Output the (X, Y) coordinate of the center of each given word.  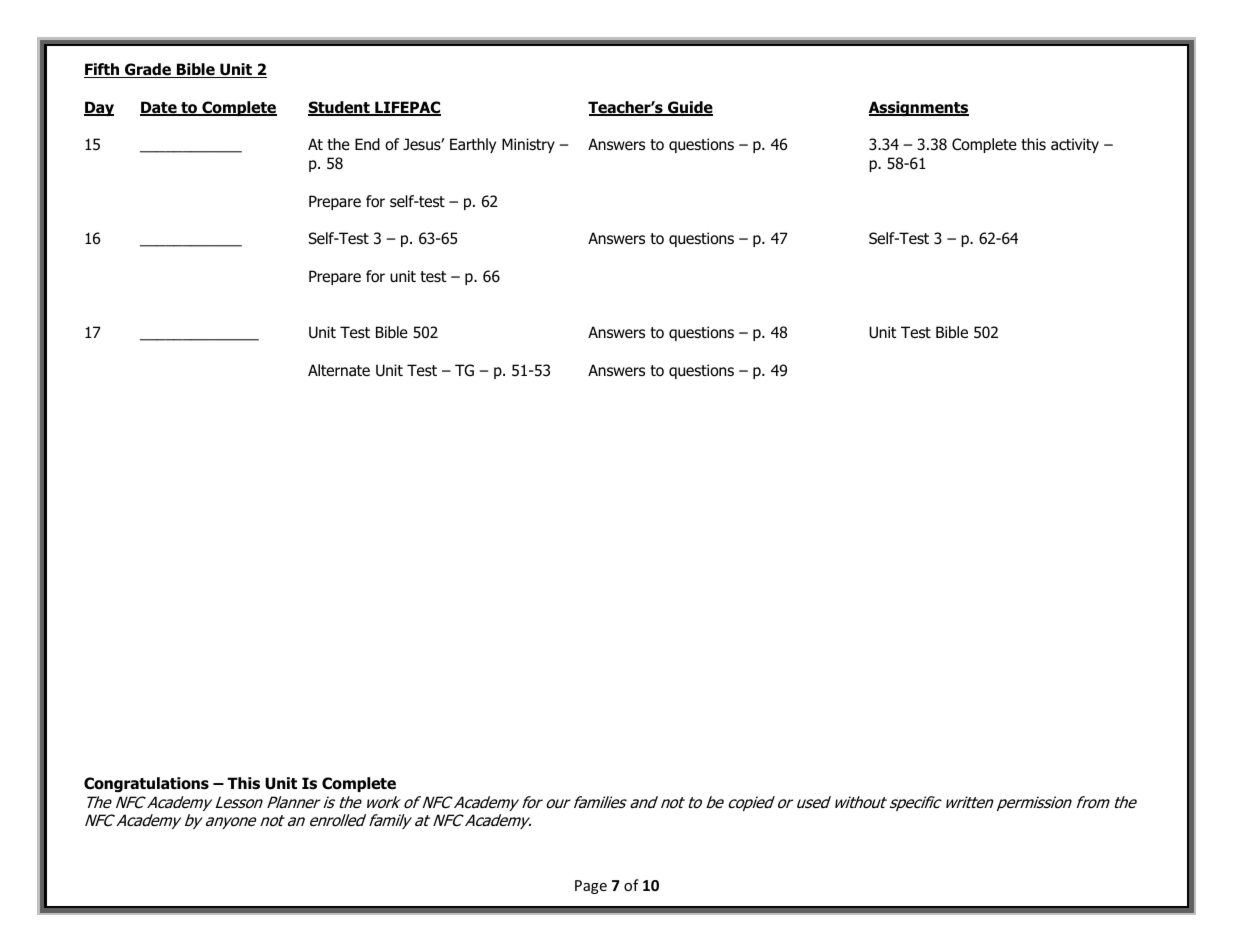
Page (591, 887)
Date (159, 108)
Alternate (339, 370)
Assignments (919, 108)
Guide (689, 108)
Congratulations (146, 784)
